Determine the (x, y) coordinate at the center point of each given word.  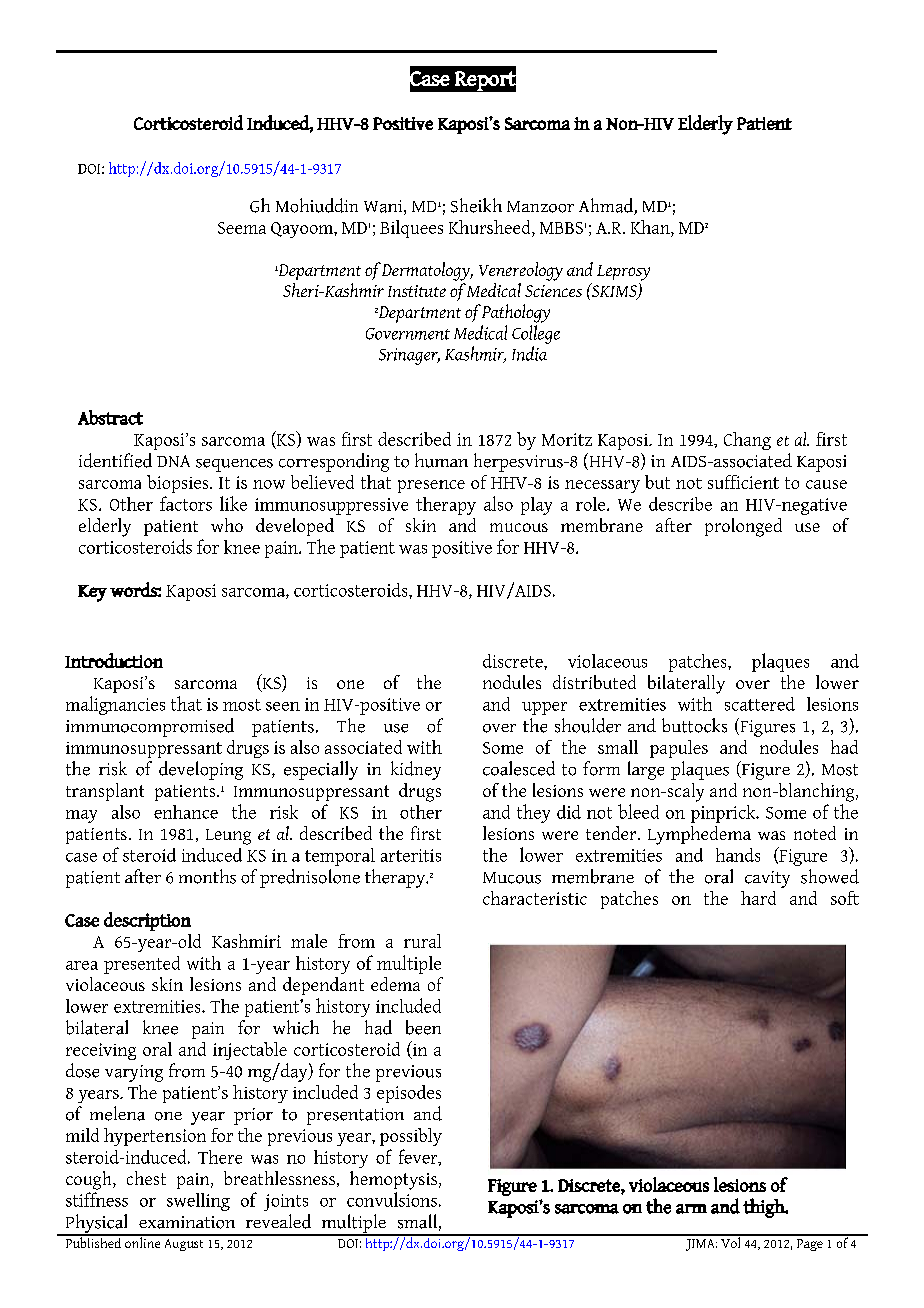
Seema (242, 228)
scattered (760, 704)
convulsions (392, 1199)
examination (187, 1222)
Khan (651, 227)
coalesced (519, 768)
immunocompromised (150, 727)
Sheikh (476, 205)
